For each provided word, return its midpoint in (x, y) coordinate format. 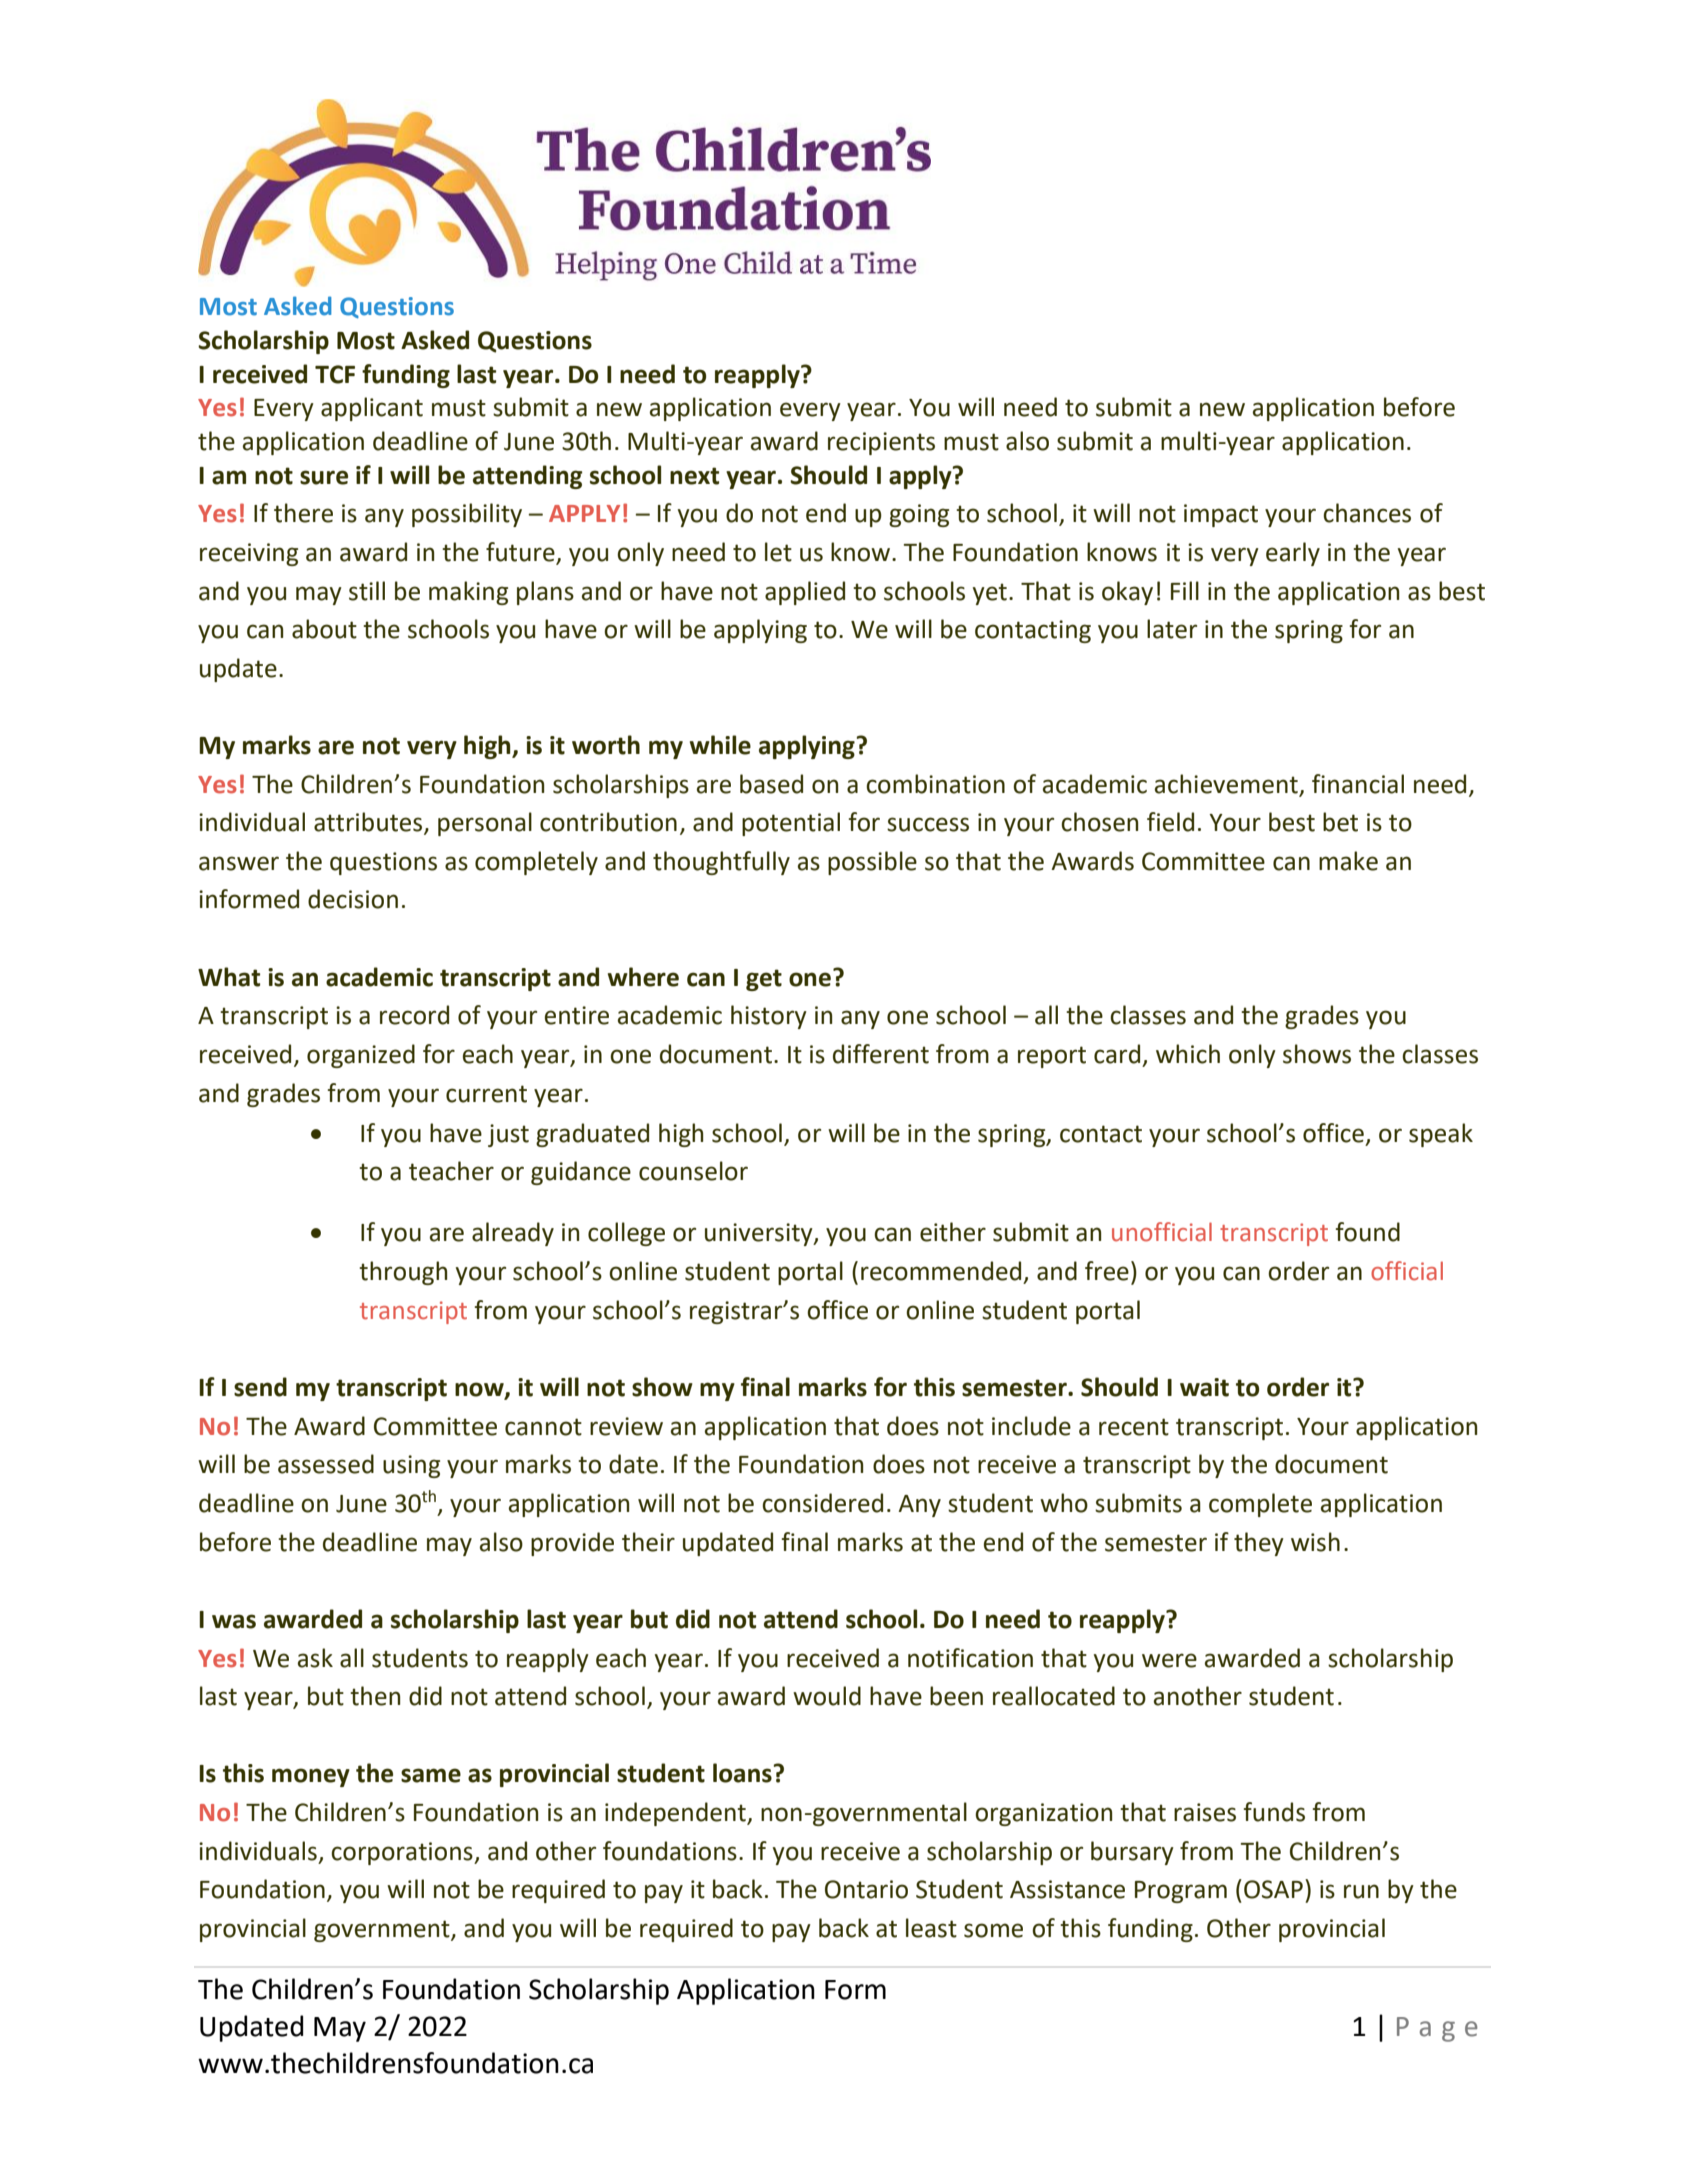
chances (1367, 513)
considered (822, 1503)
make (1348, 861)
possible (872, 863)
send (260, 1387)
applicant (372, 409)
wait (1204, 1387)
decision (353, 899)
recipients (881, 443)
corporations (403, 1853)
